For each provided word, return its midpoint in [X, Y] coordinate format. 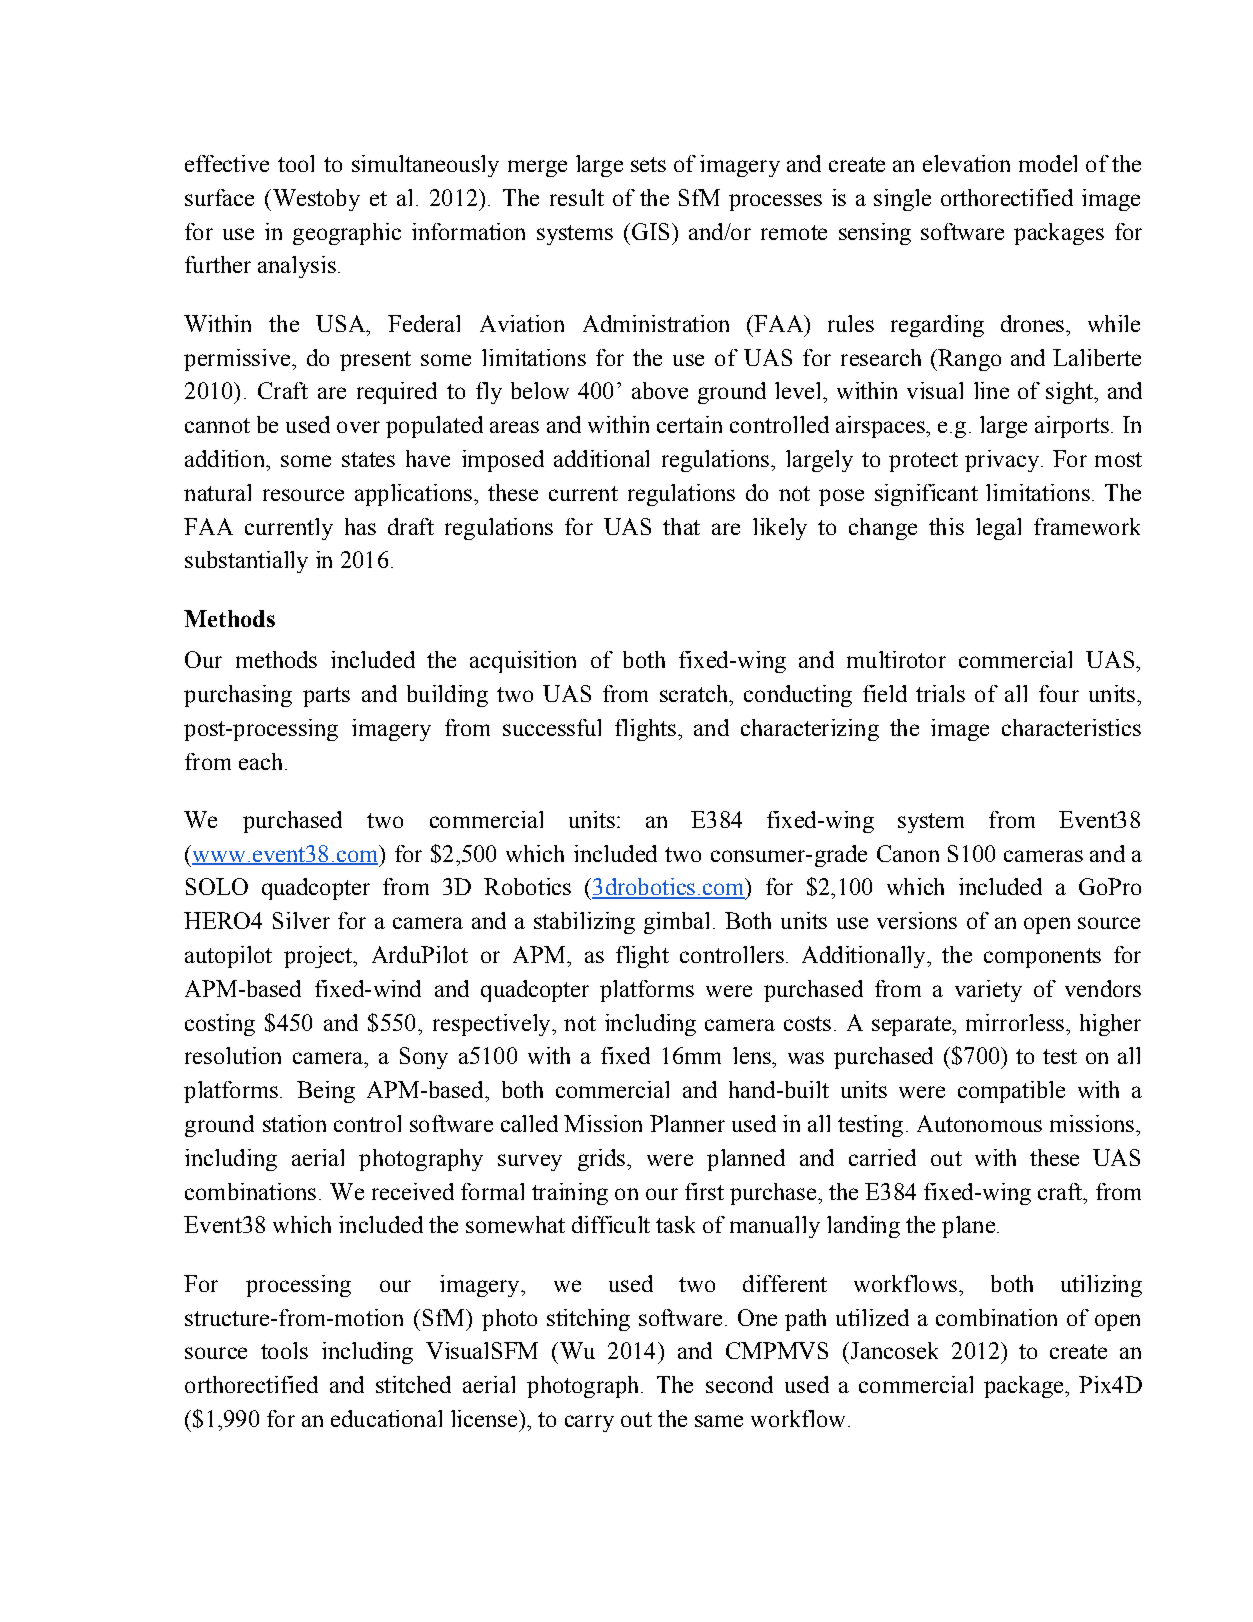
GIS [650, 231]
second [739, 1384]
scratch [695, 693]
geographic [347, 234]
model [1048, 163]
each [260, 761]
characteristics [1071, 727]
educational [386, 1418]
